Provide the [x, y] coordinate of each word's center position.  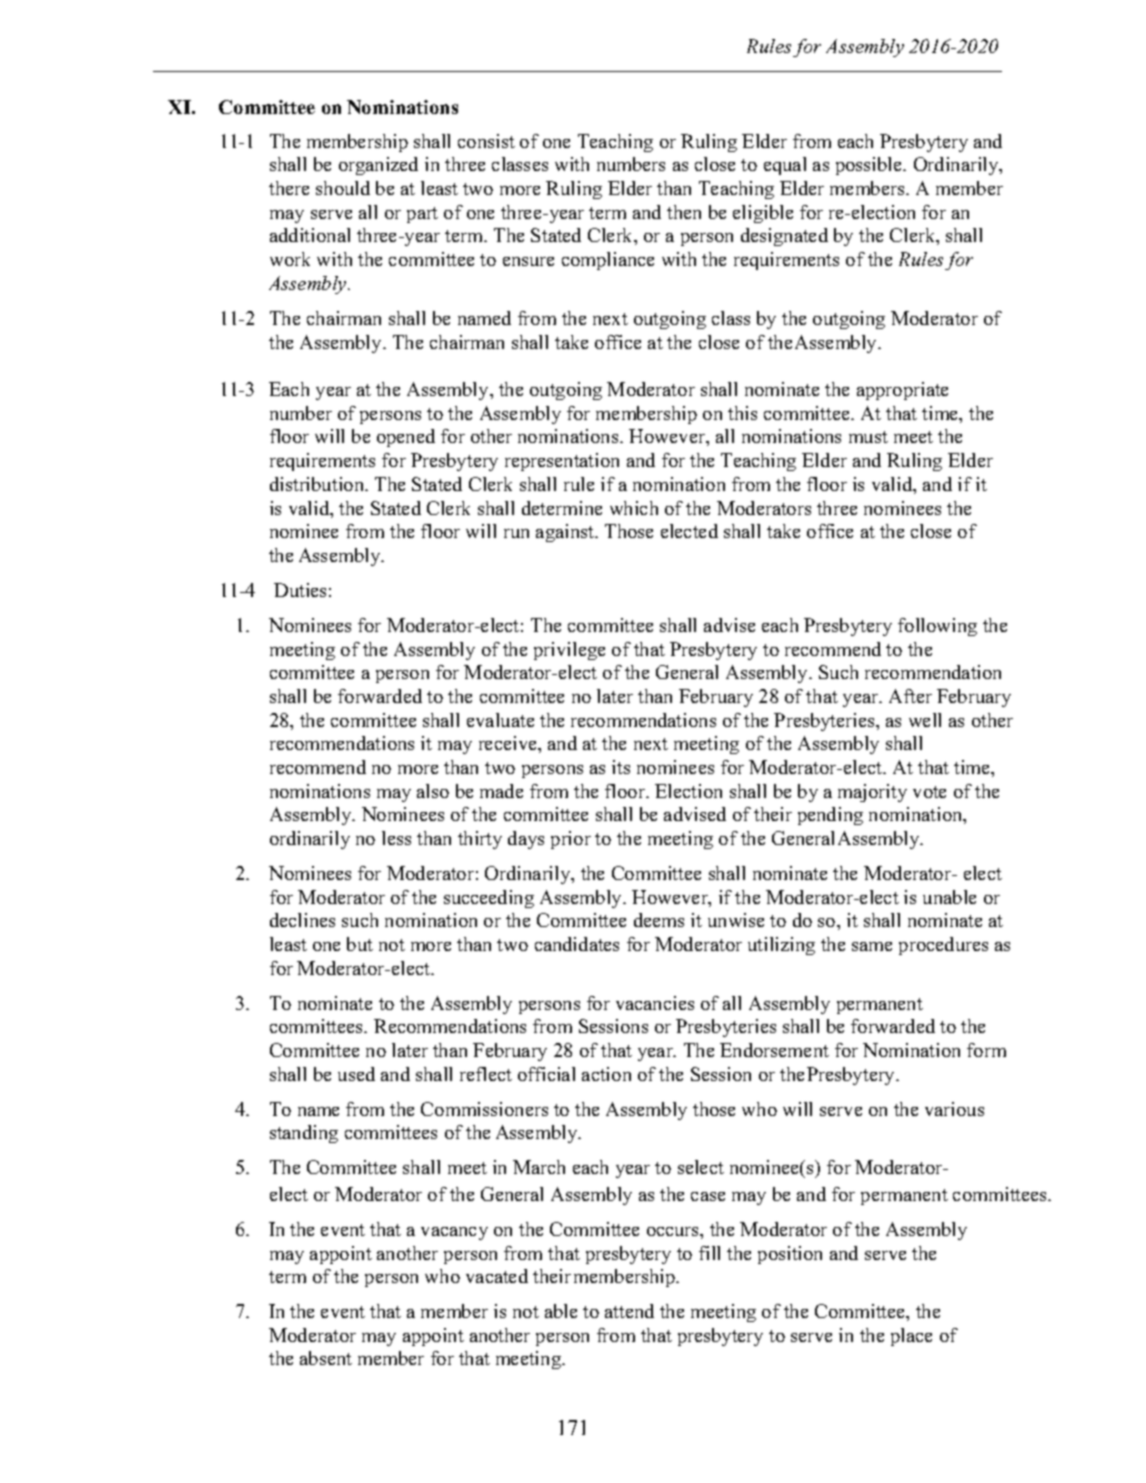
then [684, 212]
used [356, 1074]
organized [378, 166]
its [621, 767]
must [868, 437]
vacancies [655, 1003]
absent [326, 1358]
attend [629, 1311]
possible [870, 166]
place [911, 1337]
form [986, 1050]
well [925, 720]
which [634, 508]
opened [406, 438]
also [433, 791]
